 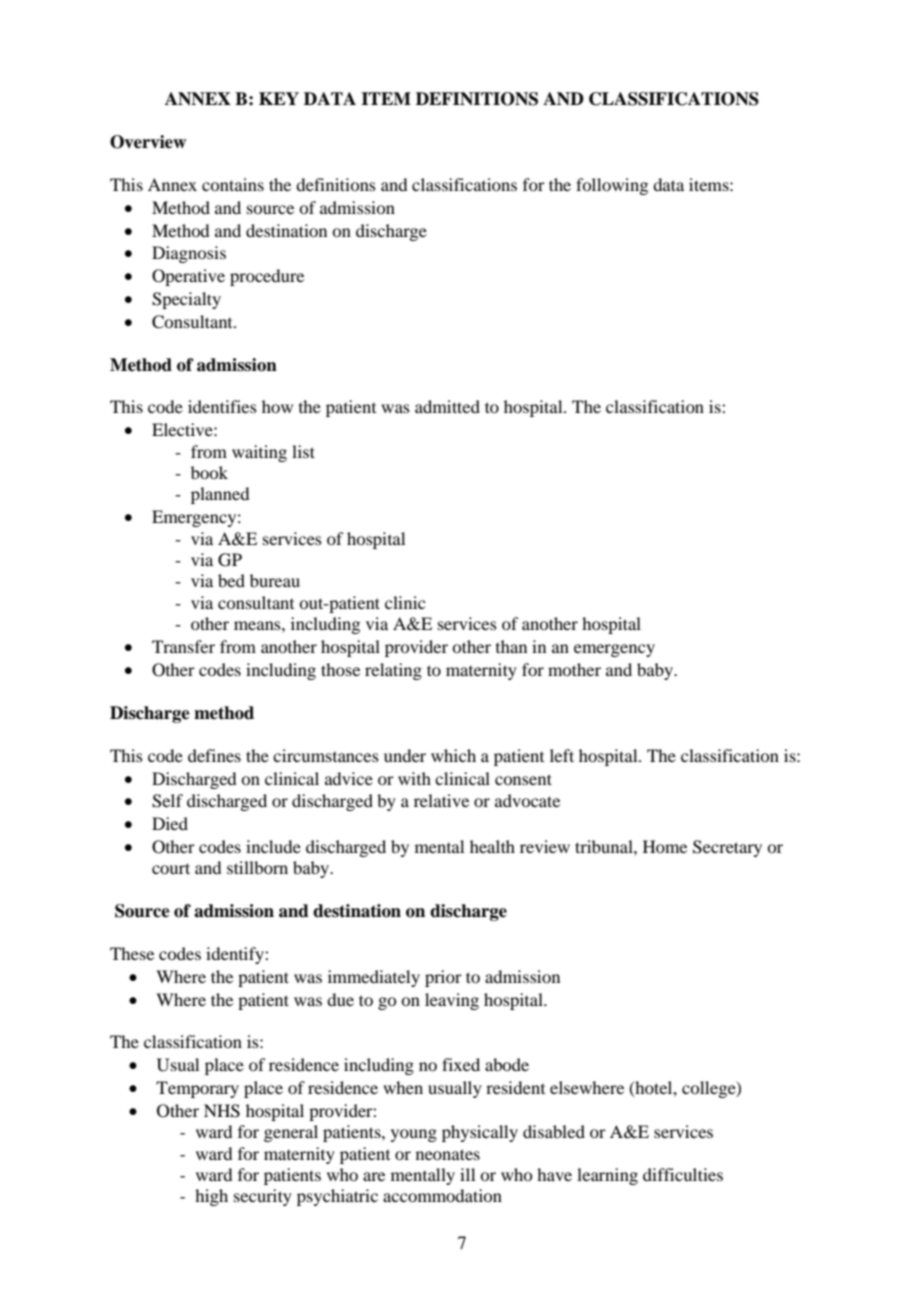 I want to click on Overview, so click(x=148, y=142).
